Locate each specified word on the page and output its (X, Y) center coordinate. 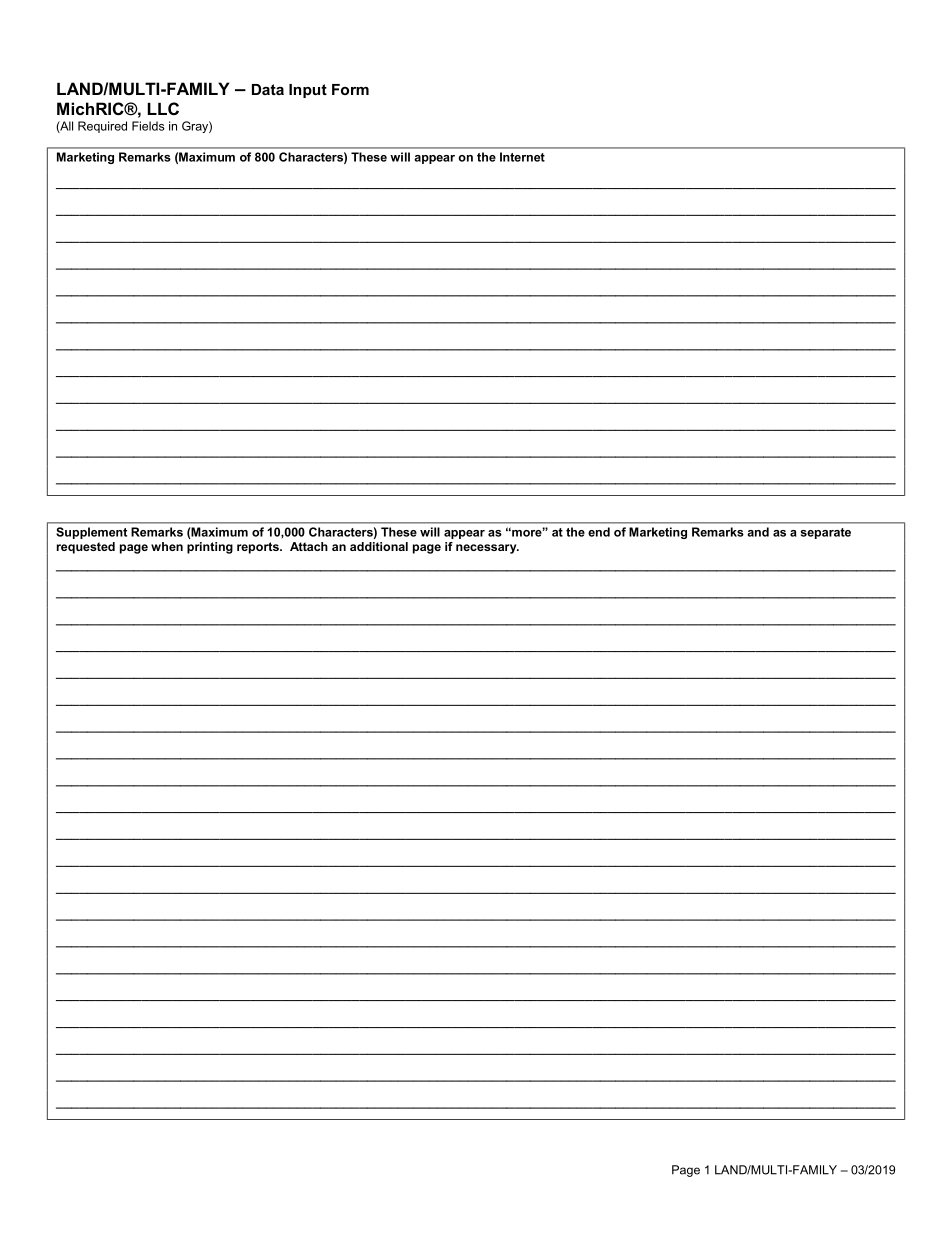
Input (308, 91)
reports (259, 548)
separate (826, 533)
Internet (522, 157)
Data (268, 89)
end (599, 532)
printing (210, 548)
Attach (309, 546)
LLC (163, 108)
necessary (487, 549)
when (167, 546)
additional (379, 546)
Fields (148, 126)
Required (102, 127)
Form (350, 89)
